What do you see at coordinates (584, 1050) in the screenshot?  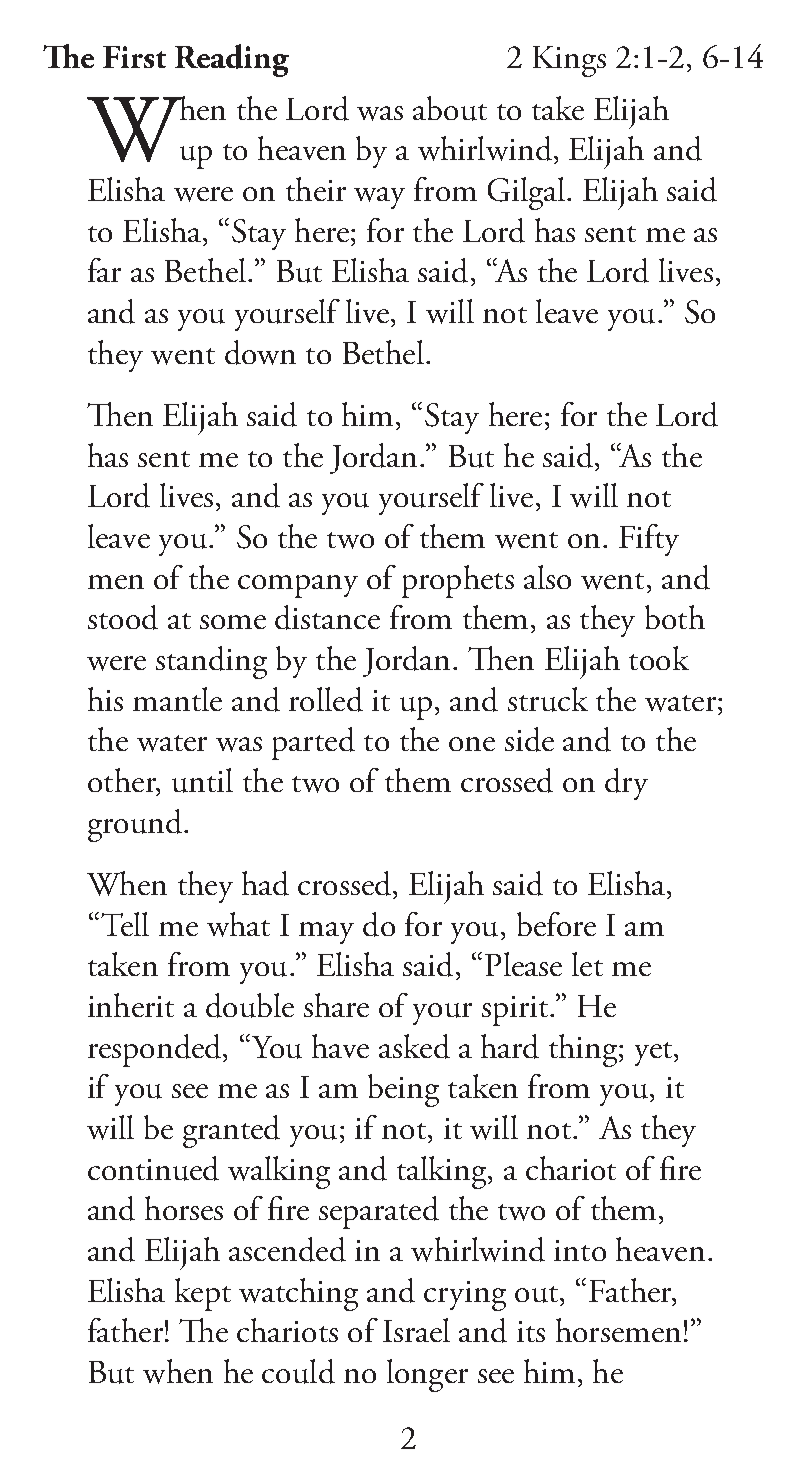 I see `thing` at bounding box center [584, 1050].
